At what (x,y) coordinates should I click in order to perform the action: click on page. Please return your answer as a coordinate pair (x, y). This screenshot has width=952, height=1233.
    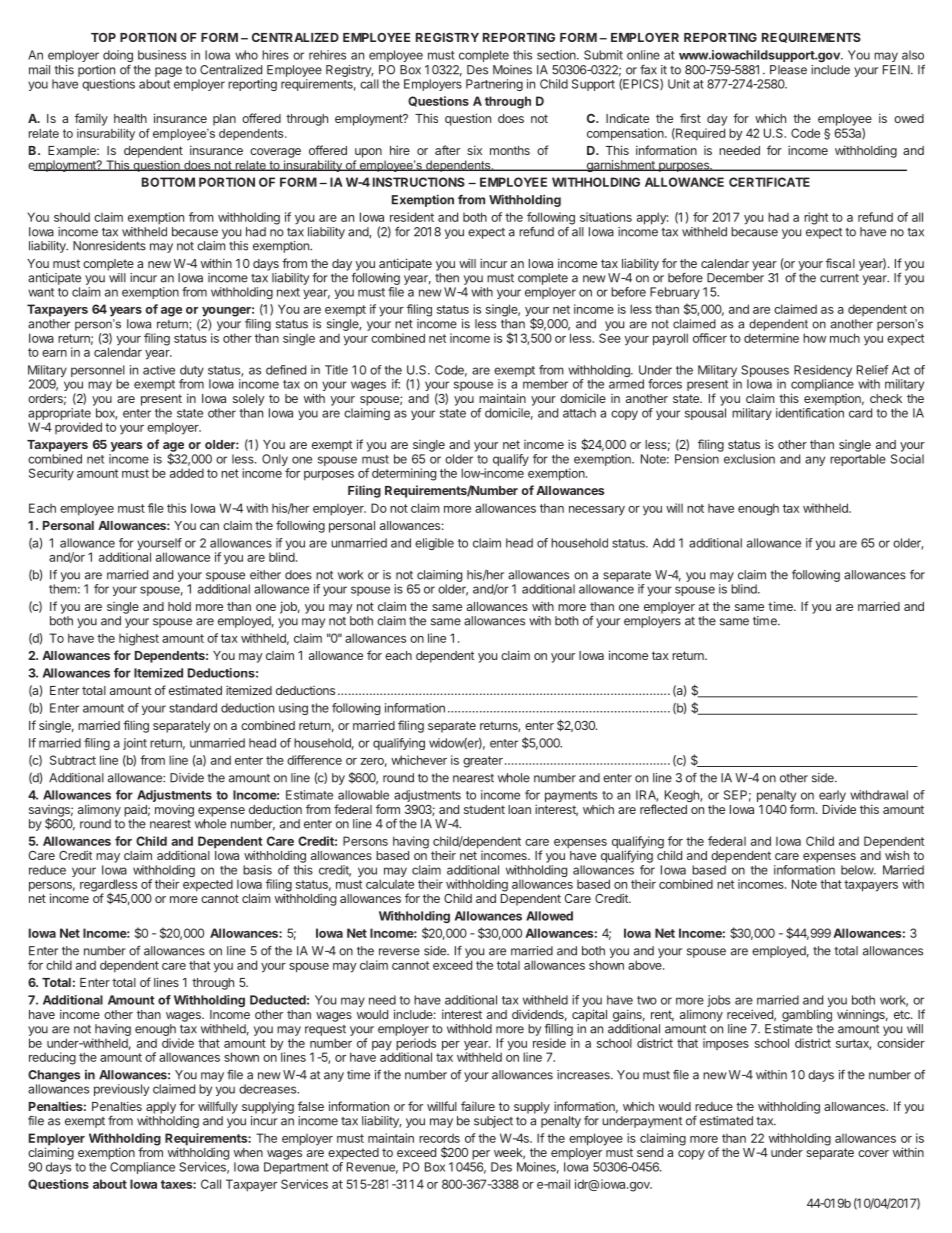
    Looking at the image, I should click on (168, 72).
